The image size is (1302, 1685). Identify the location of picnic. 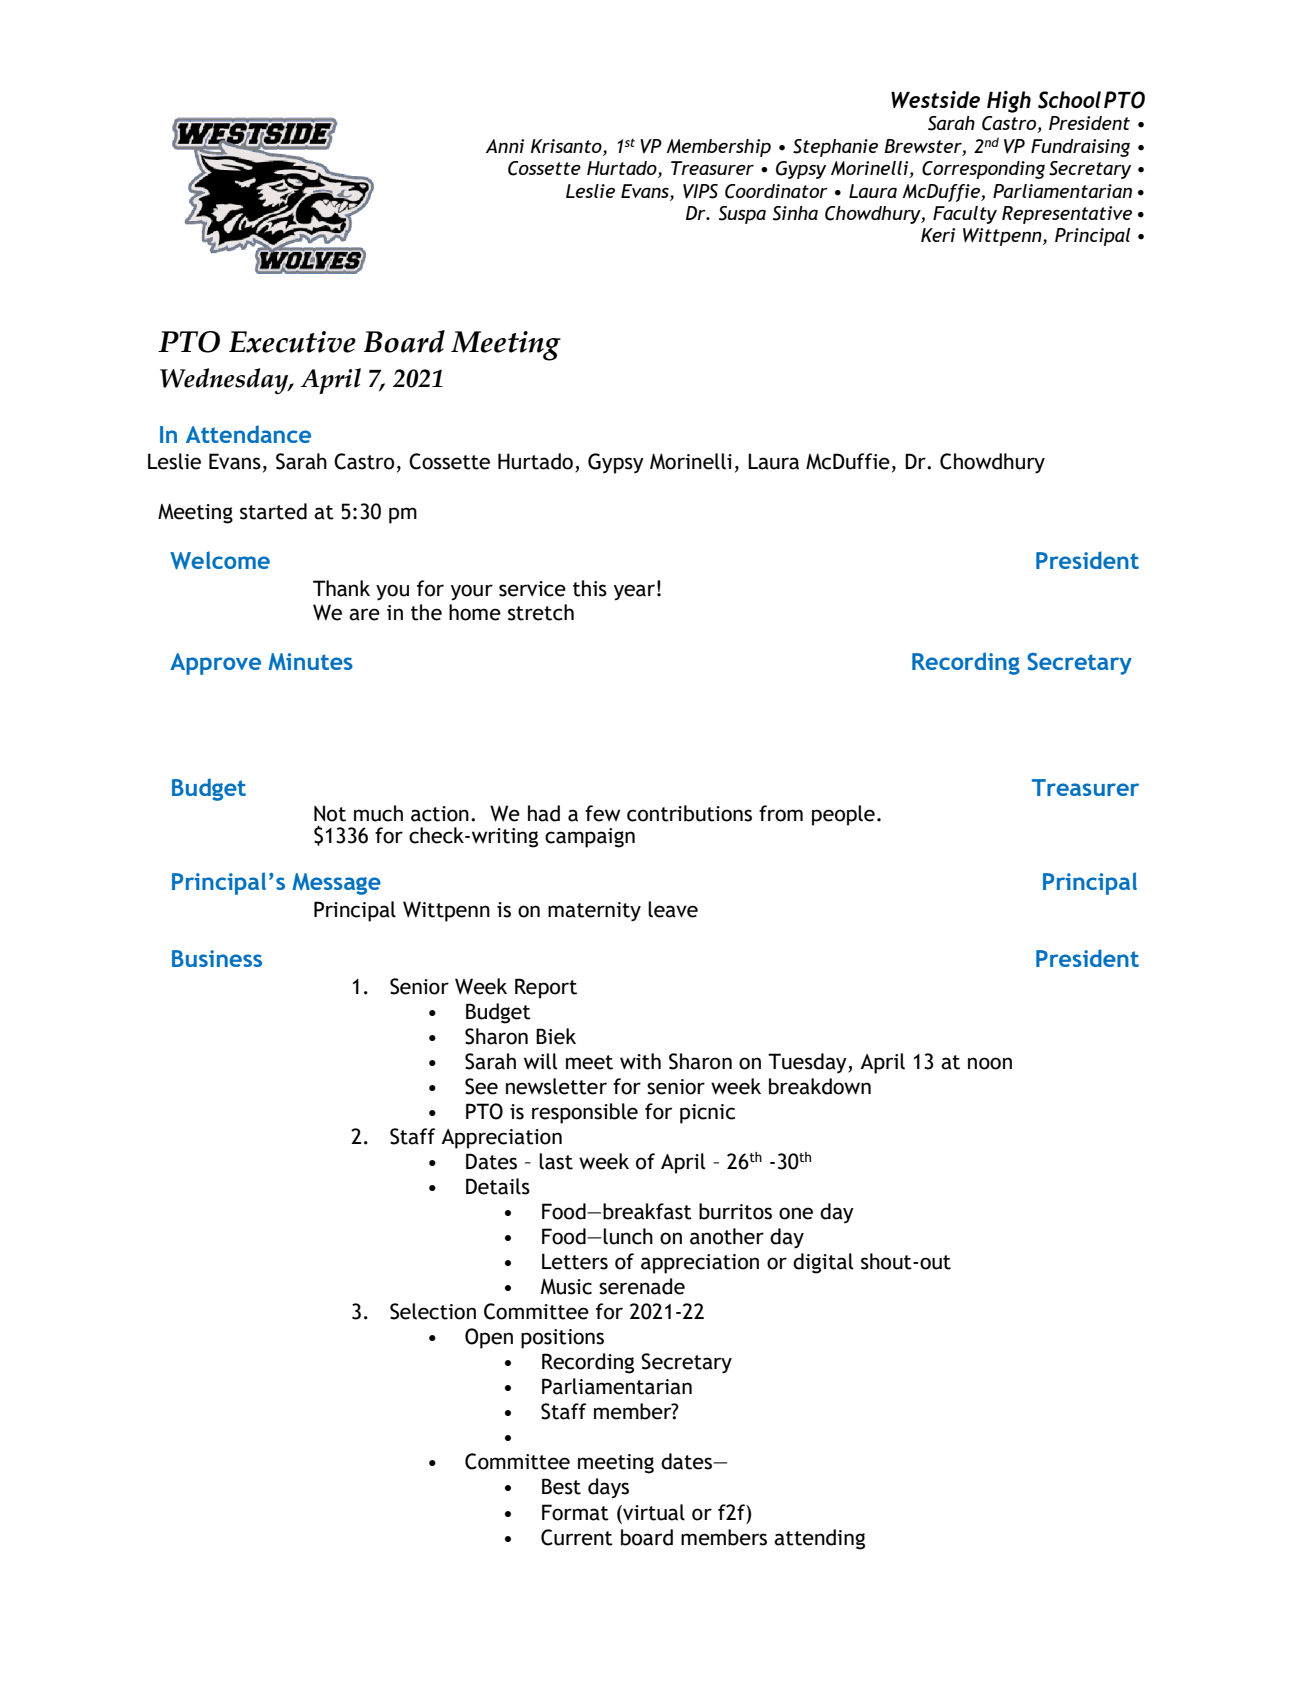
(707, 1114).
